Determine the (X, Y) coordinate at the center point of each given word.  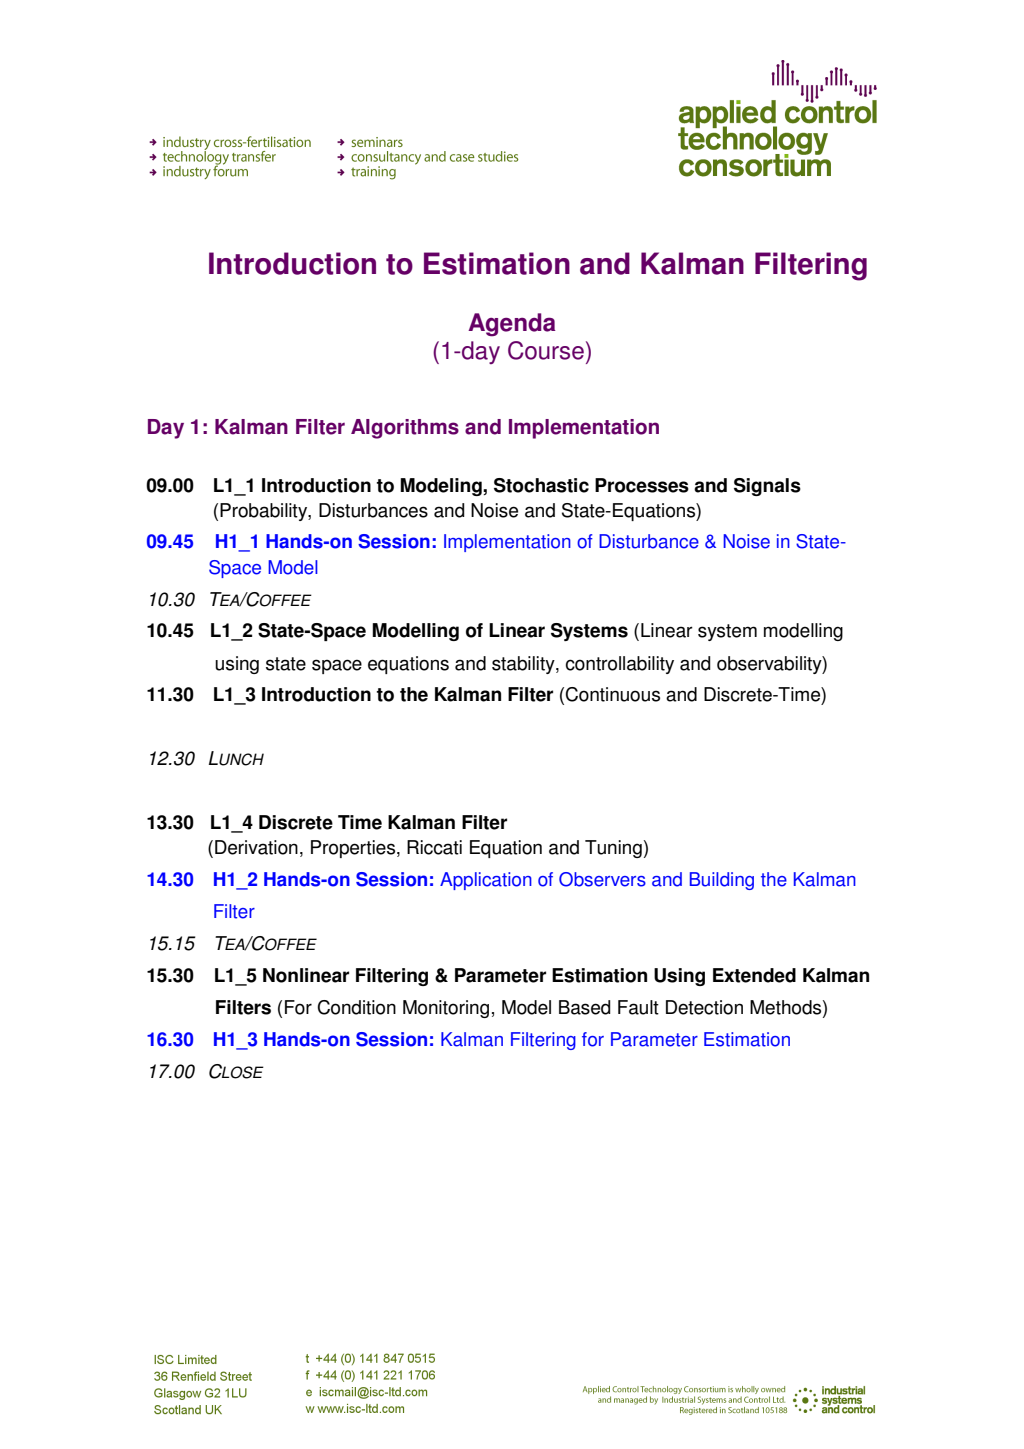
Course (546, 350)
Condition (356, 1007)
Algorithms (405, 429)
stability (524, 665)
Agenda (512, 325)
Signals (767, 487)
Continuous (612, 694)
